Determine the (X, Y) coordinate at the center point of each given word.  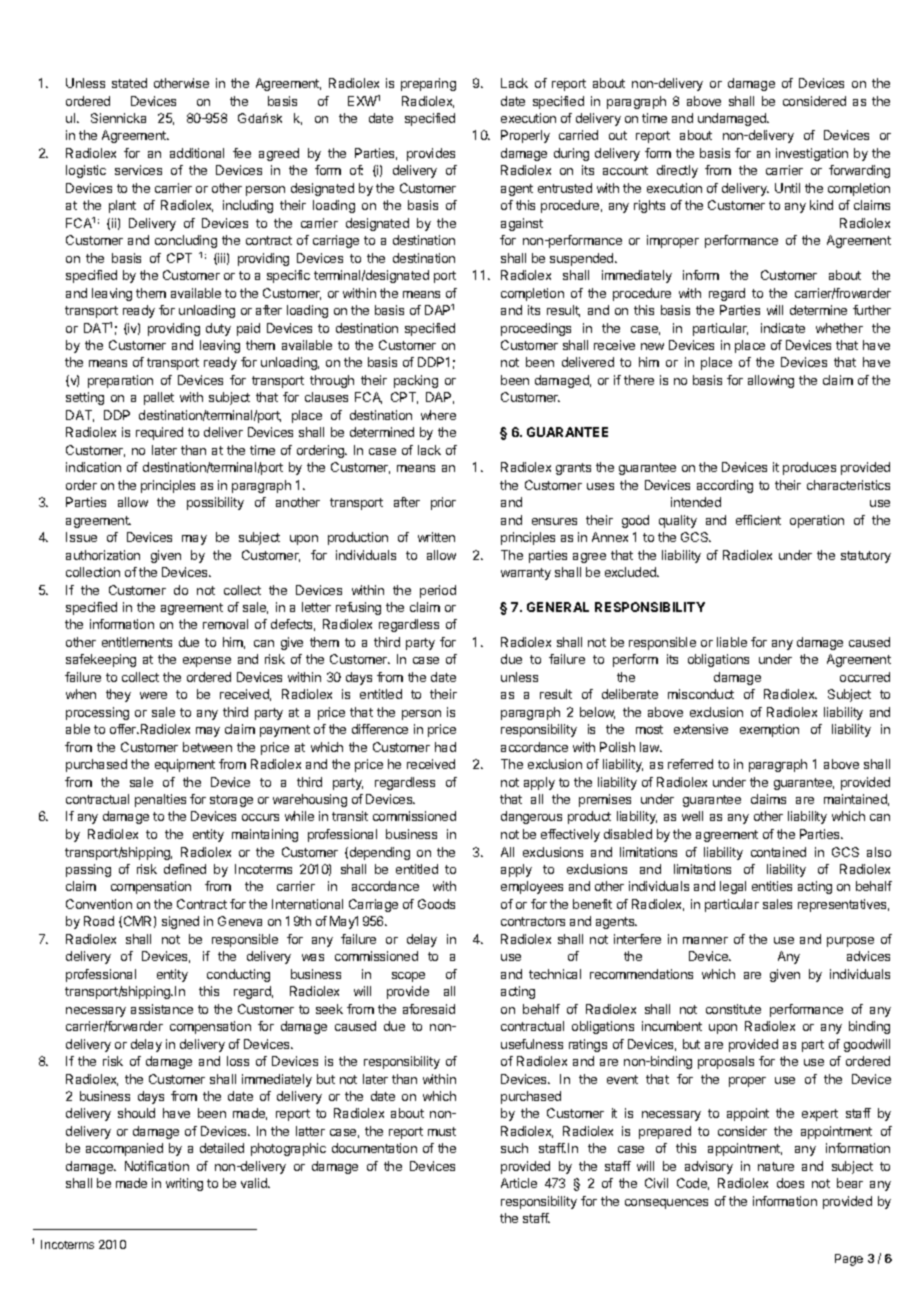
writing (184, 1184)
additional (197, 153)
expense (207, 662)
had (445, 747)
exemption (769, 730)
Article (519, 1183)
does (790, 1183)
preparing (428, 84)
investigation (812, 154)
